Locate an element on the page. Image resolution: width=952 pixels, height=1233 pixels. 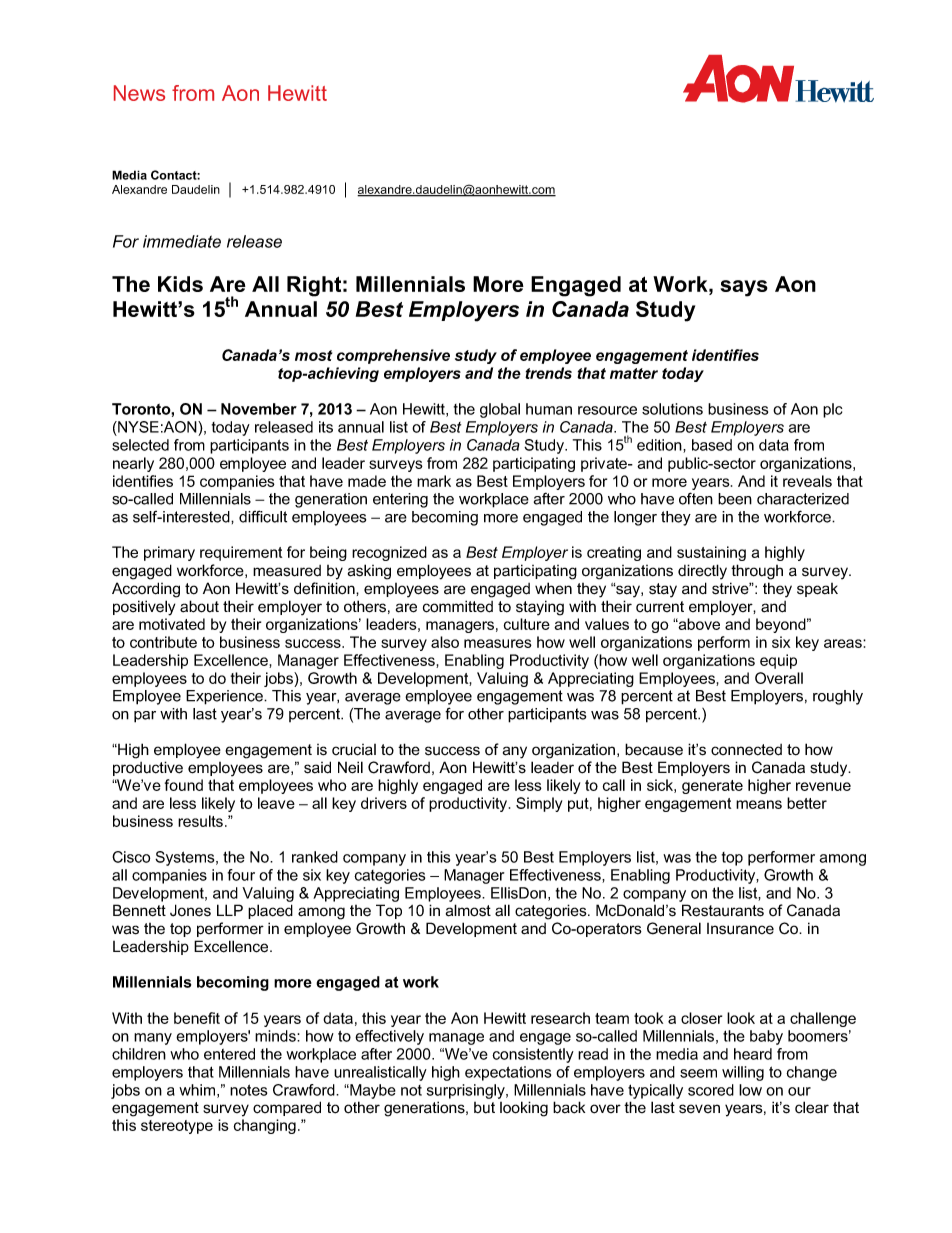
says is located at coordinates (744, 288).
